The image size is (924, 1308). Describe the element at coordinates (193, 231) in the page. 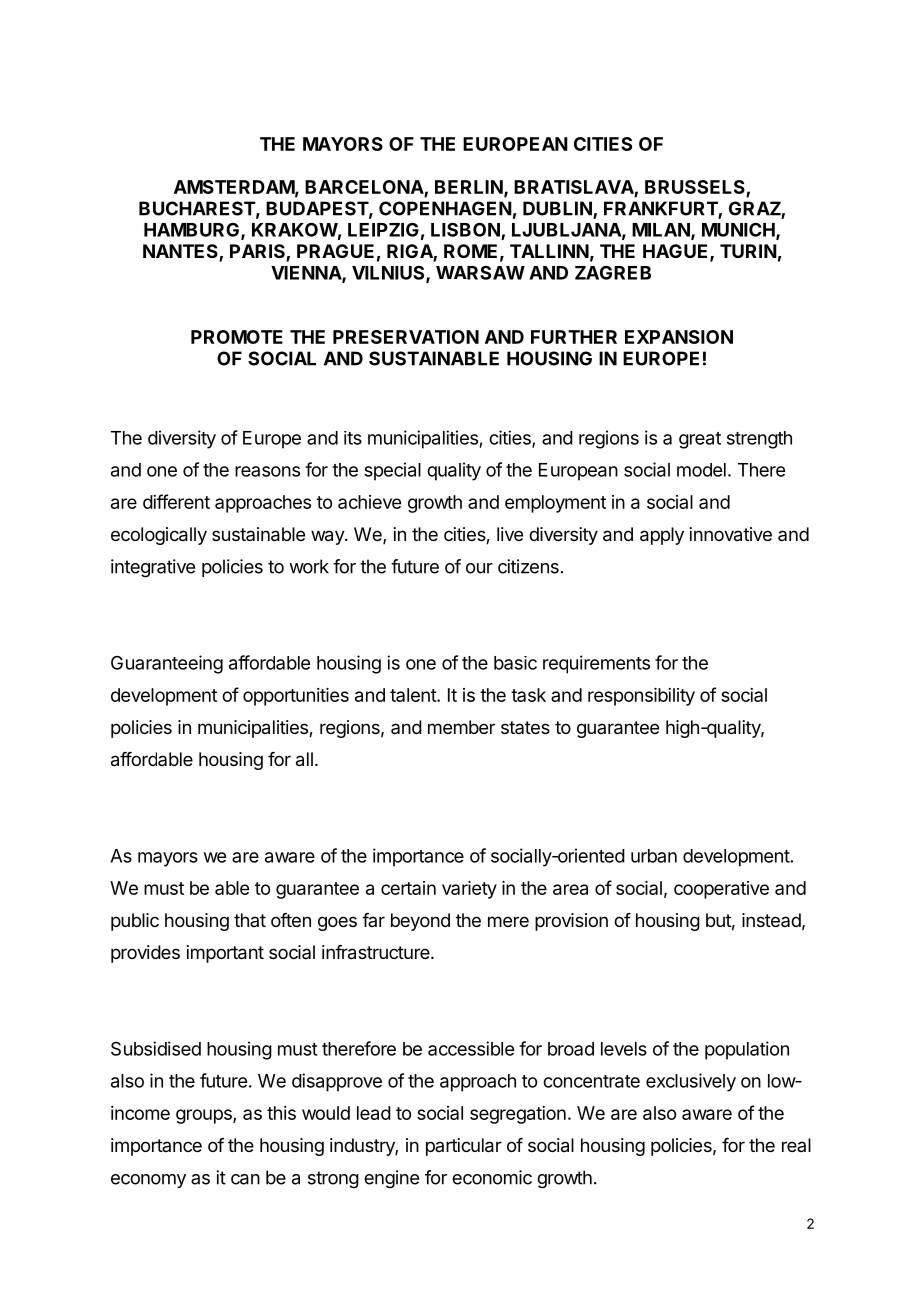

I see `HAMBURG` at that location.
